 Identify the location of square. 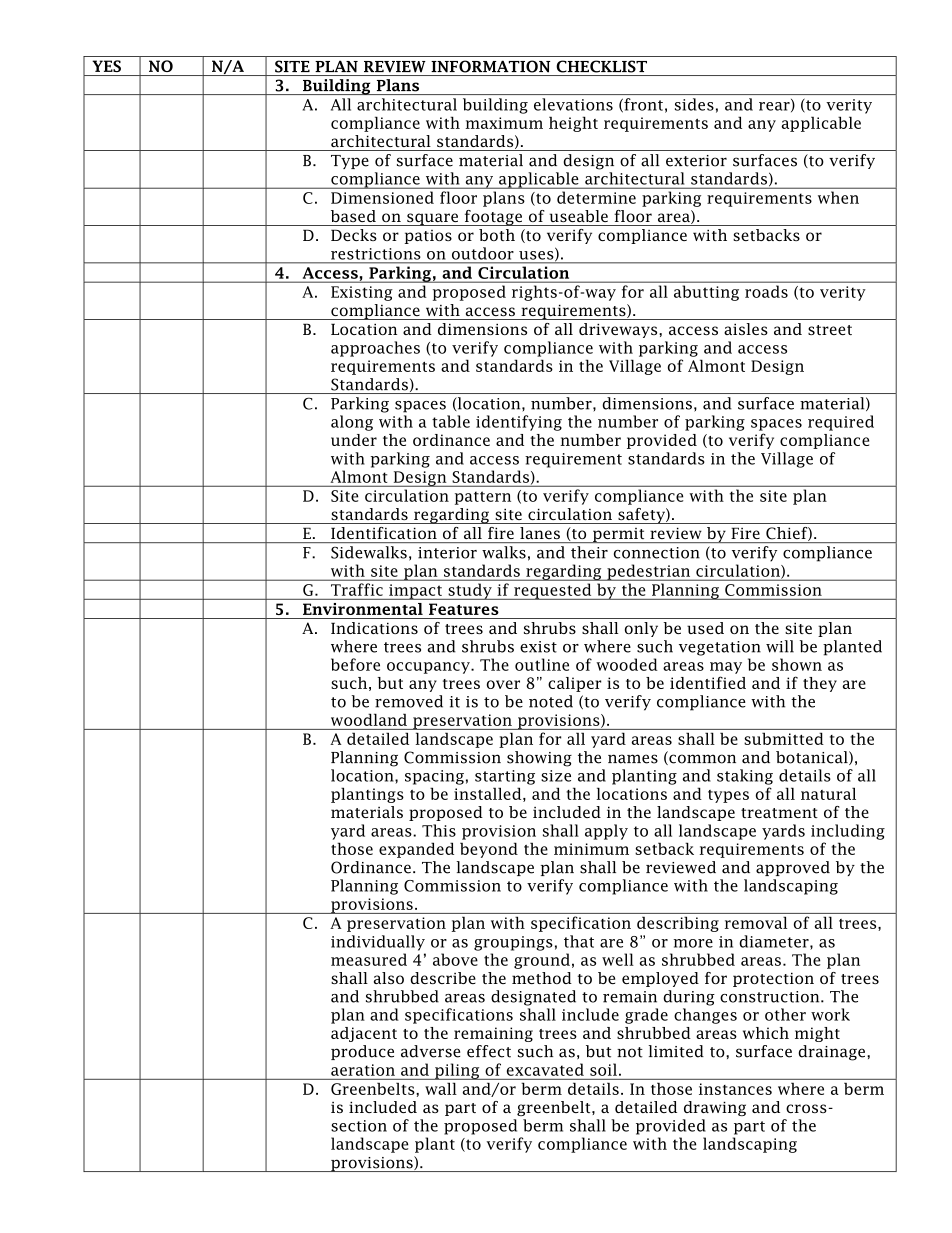
(432, 219).
